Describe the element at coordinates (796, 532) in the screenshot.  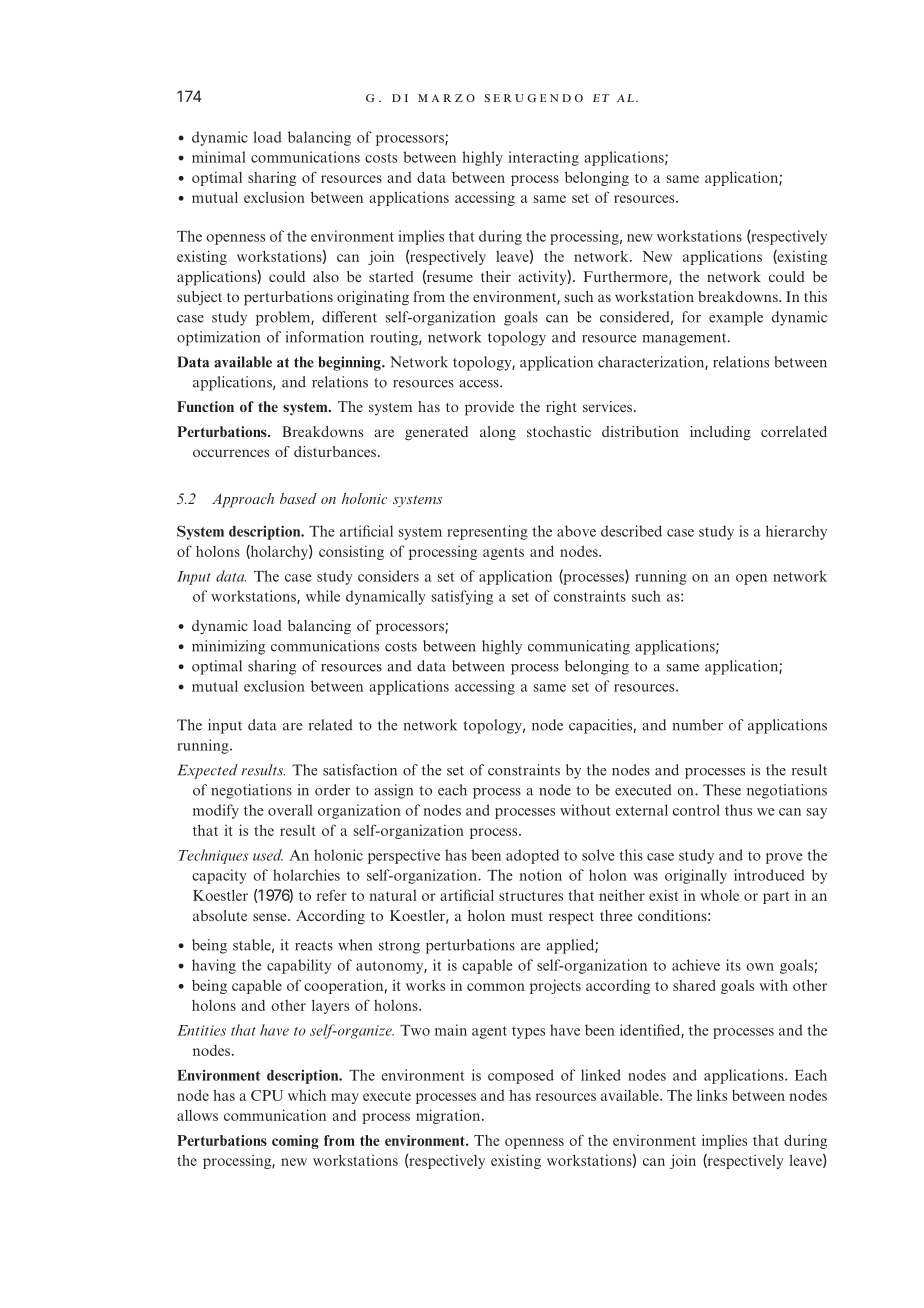
I see `hierarchy` at that location.
